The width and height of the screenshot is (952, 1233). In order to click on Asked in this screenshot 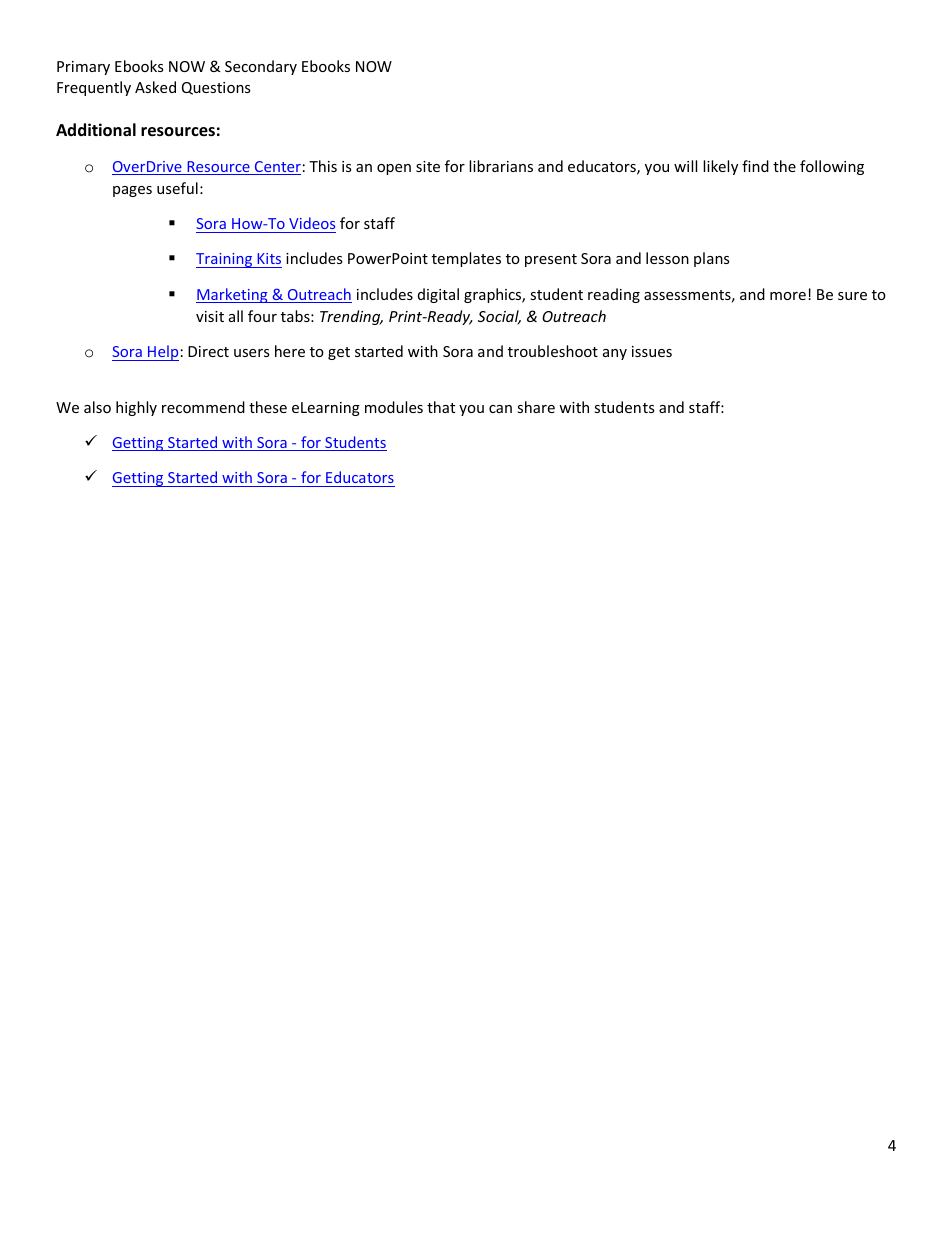, I will do `click(155, 87)`.
